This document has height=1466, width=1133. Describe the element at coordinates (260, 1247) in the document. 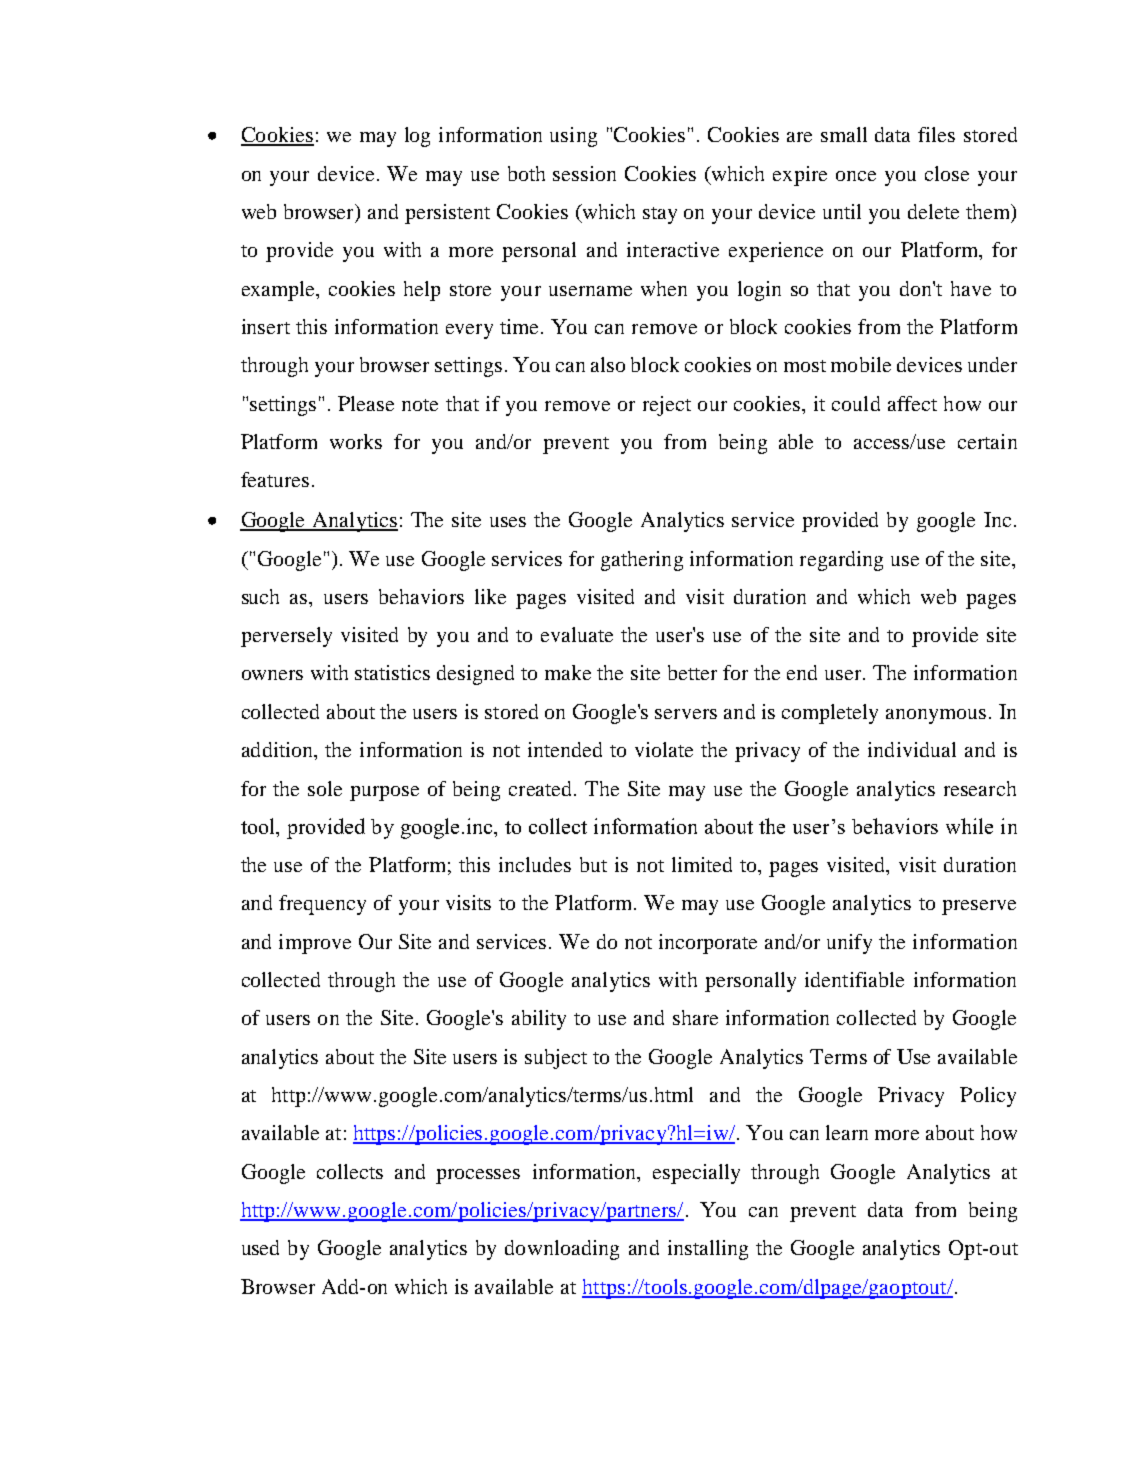

I see `used` at that location.
